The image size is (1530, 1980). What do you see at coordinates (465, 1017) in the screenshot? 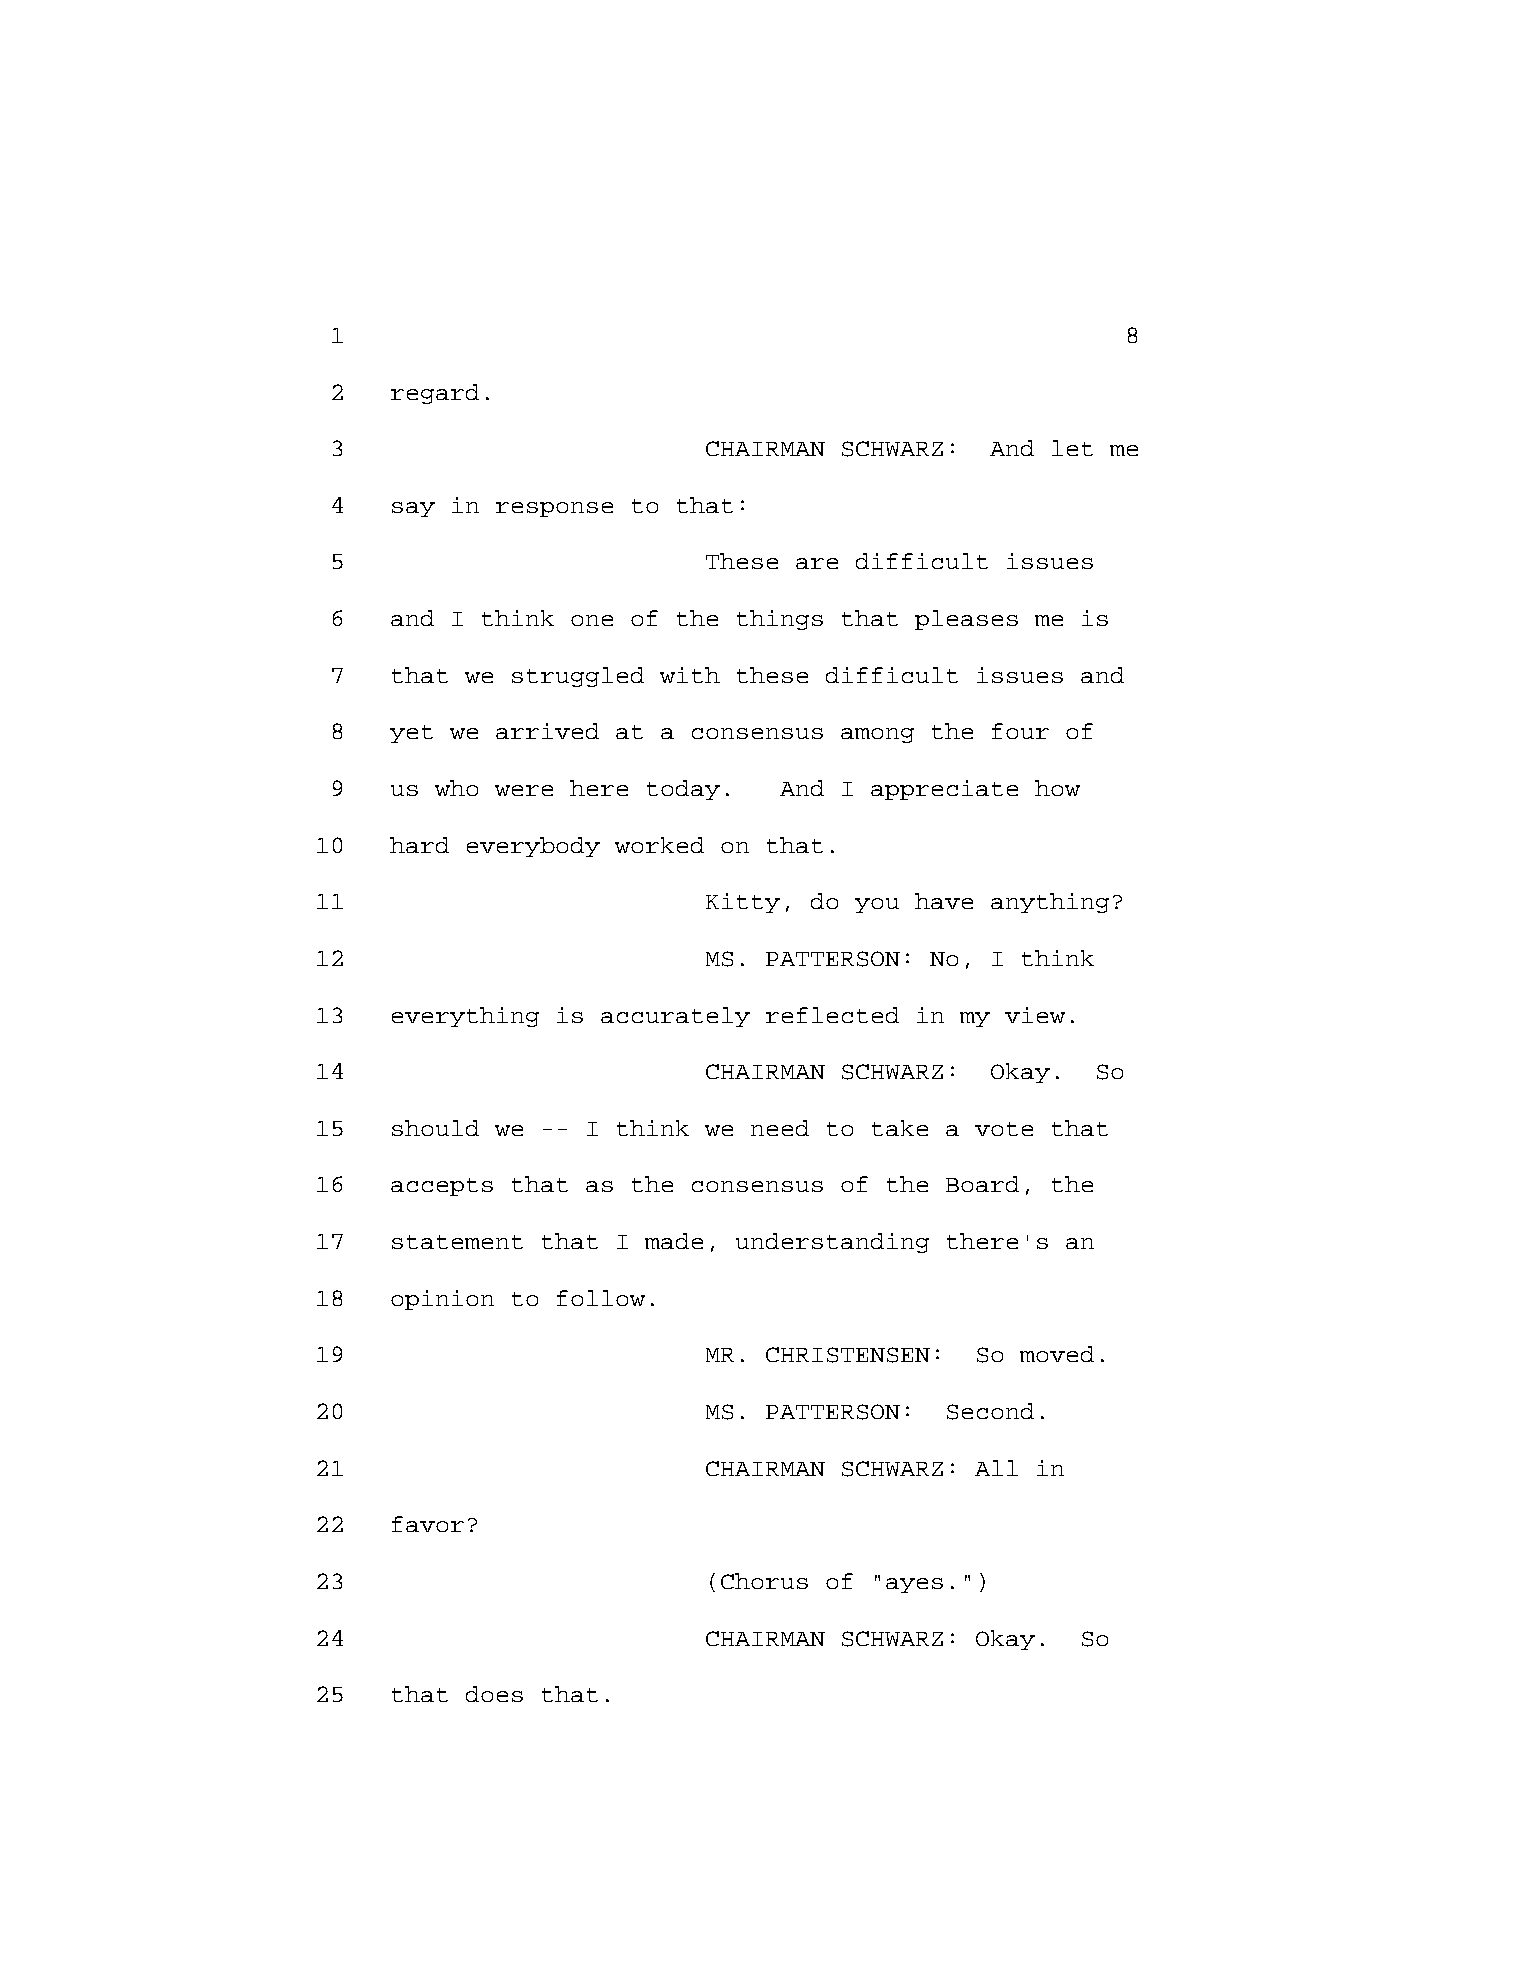
I see `everything` at bounding box center [465, 1017].
